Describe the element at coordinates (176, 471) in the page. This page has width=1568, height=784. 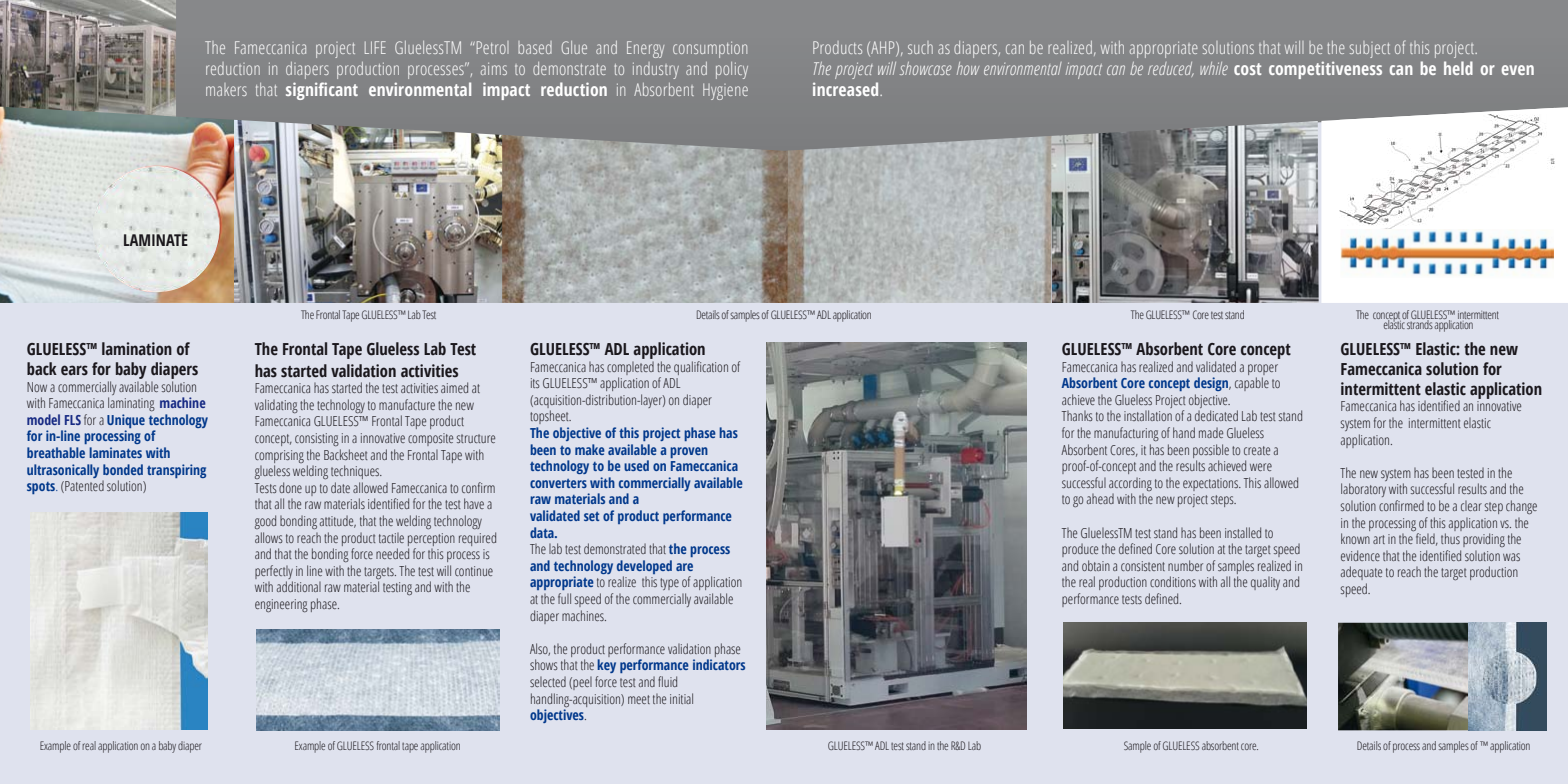
I see `transpiring` at that location.
